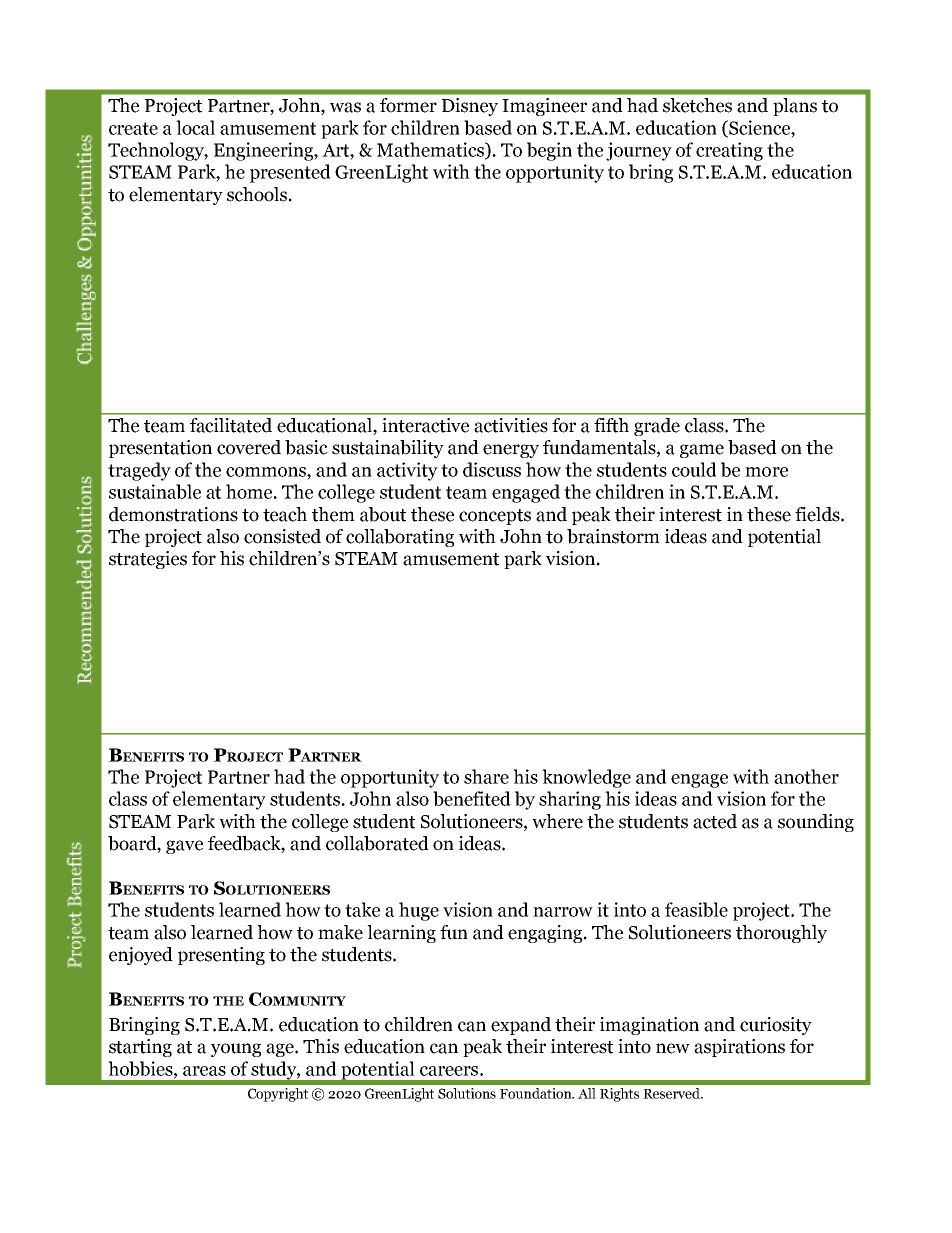 This document has width=952, height=1233. Describe the element at coordinates (818, 514) in the document. I see `fields` at that location.
